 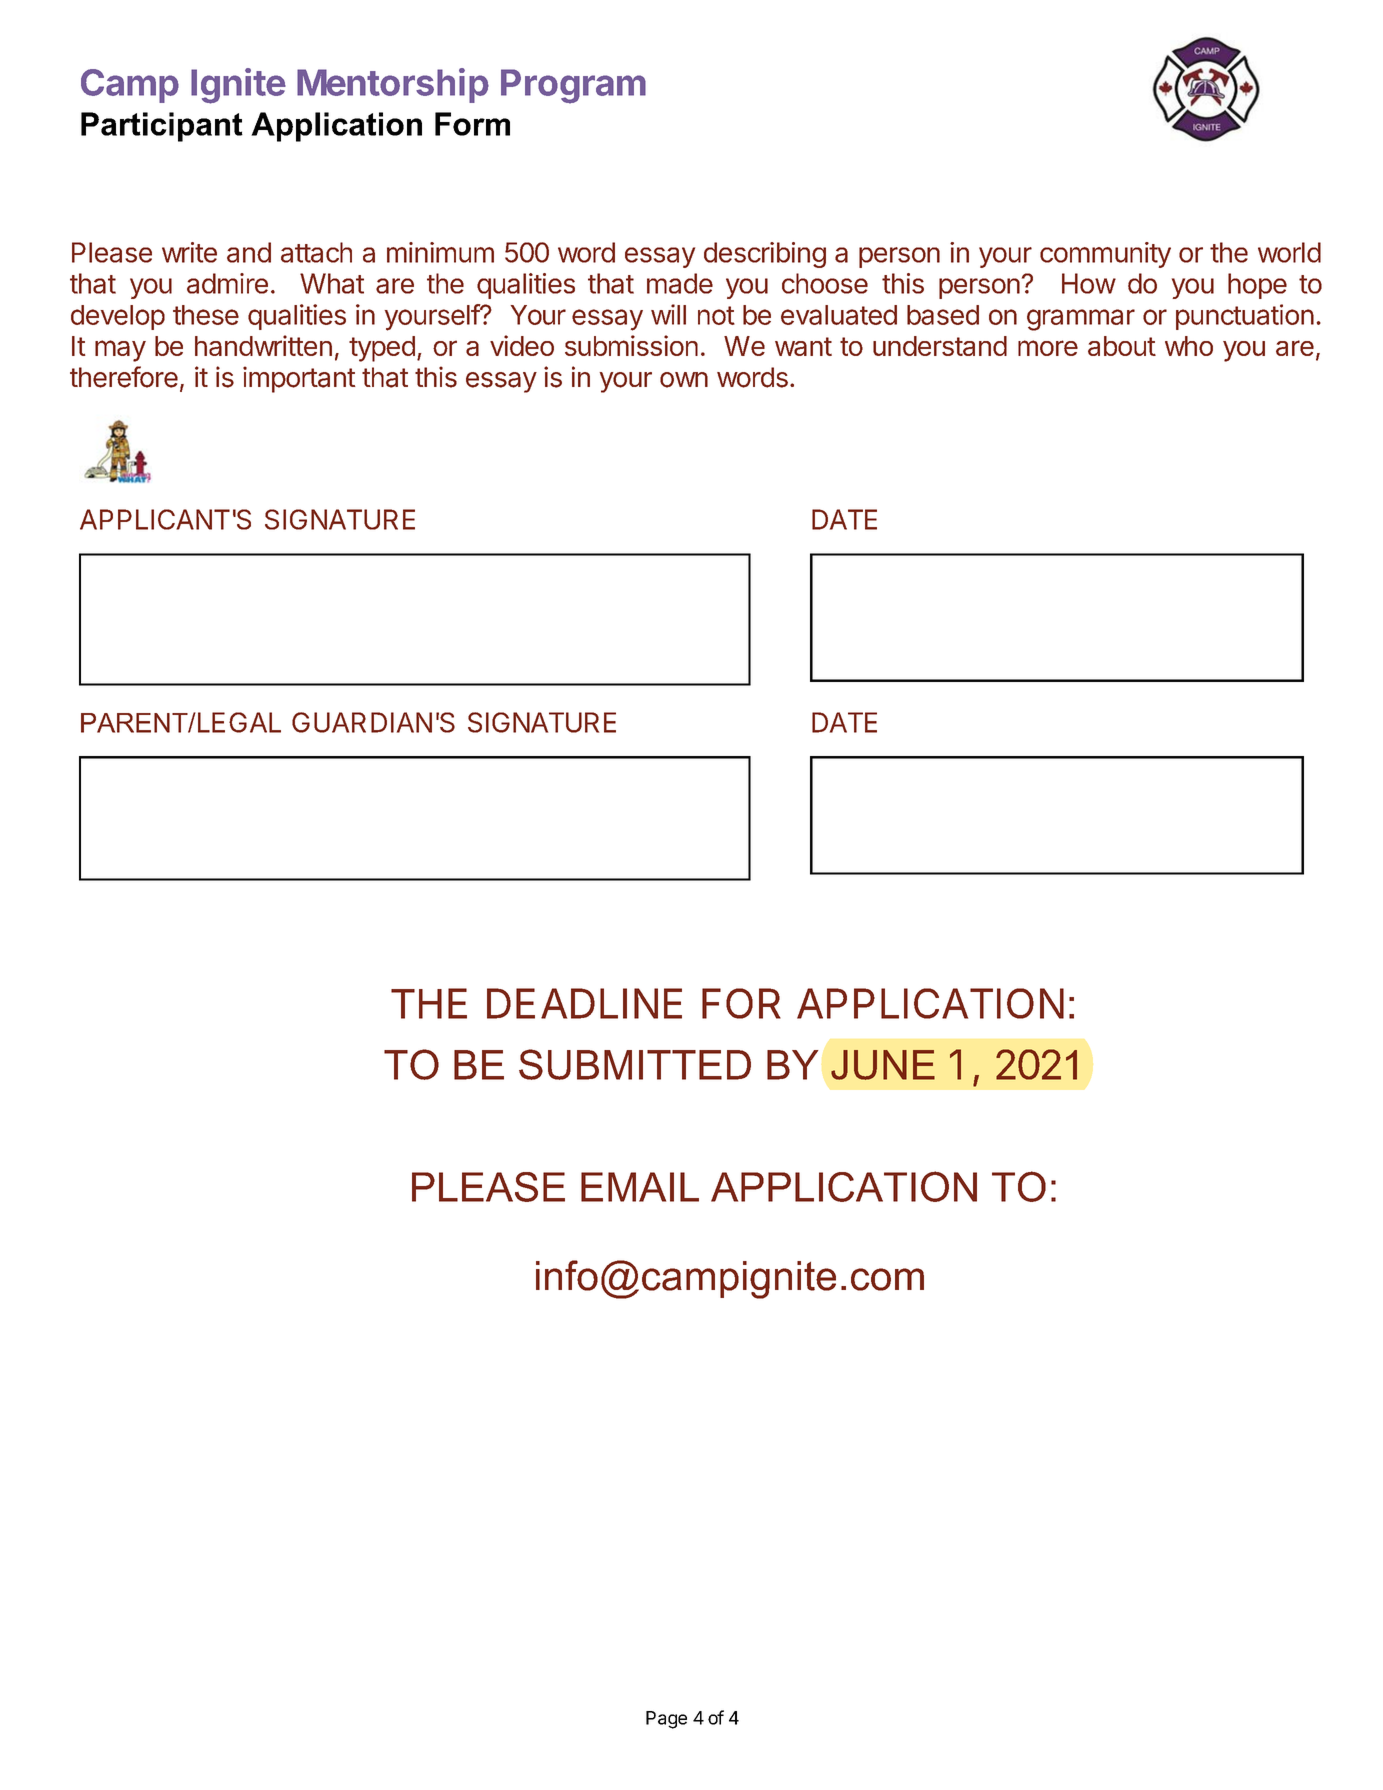 I want to click on community, so click(x=1105, y=255).
